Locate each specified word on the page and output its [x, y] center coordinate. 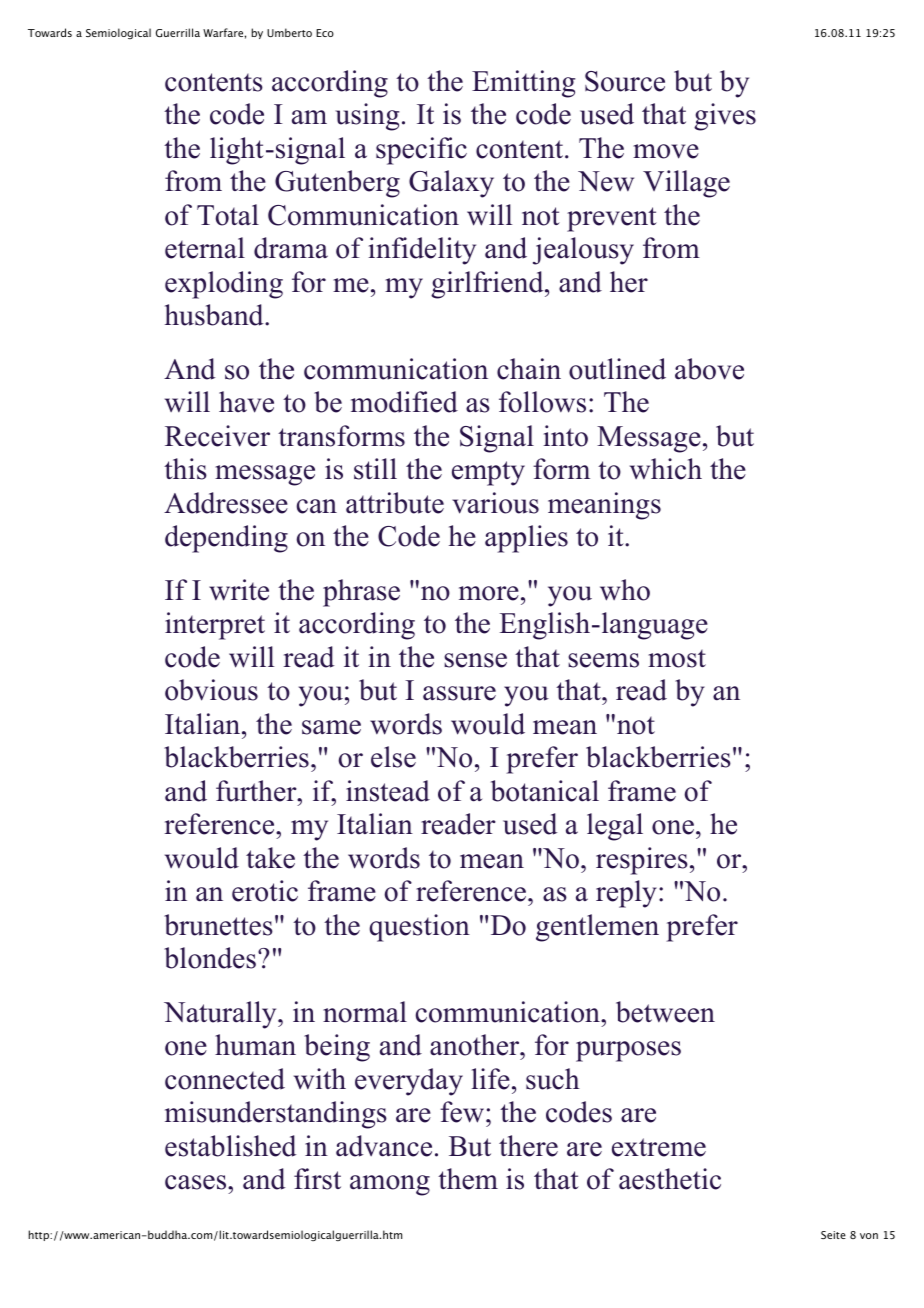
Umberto [289, 32]
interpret [215, 626]
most [677, 659]
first [317, 1179]
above [709, 369]
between [665, 1012]
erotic [265, 891]
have [246, 402]
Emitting [523, 84]
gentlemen [597, 928]
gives [725, 117]
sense [475, 660]
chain [529, 369]
